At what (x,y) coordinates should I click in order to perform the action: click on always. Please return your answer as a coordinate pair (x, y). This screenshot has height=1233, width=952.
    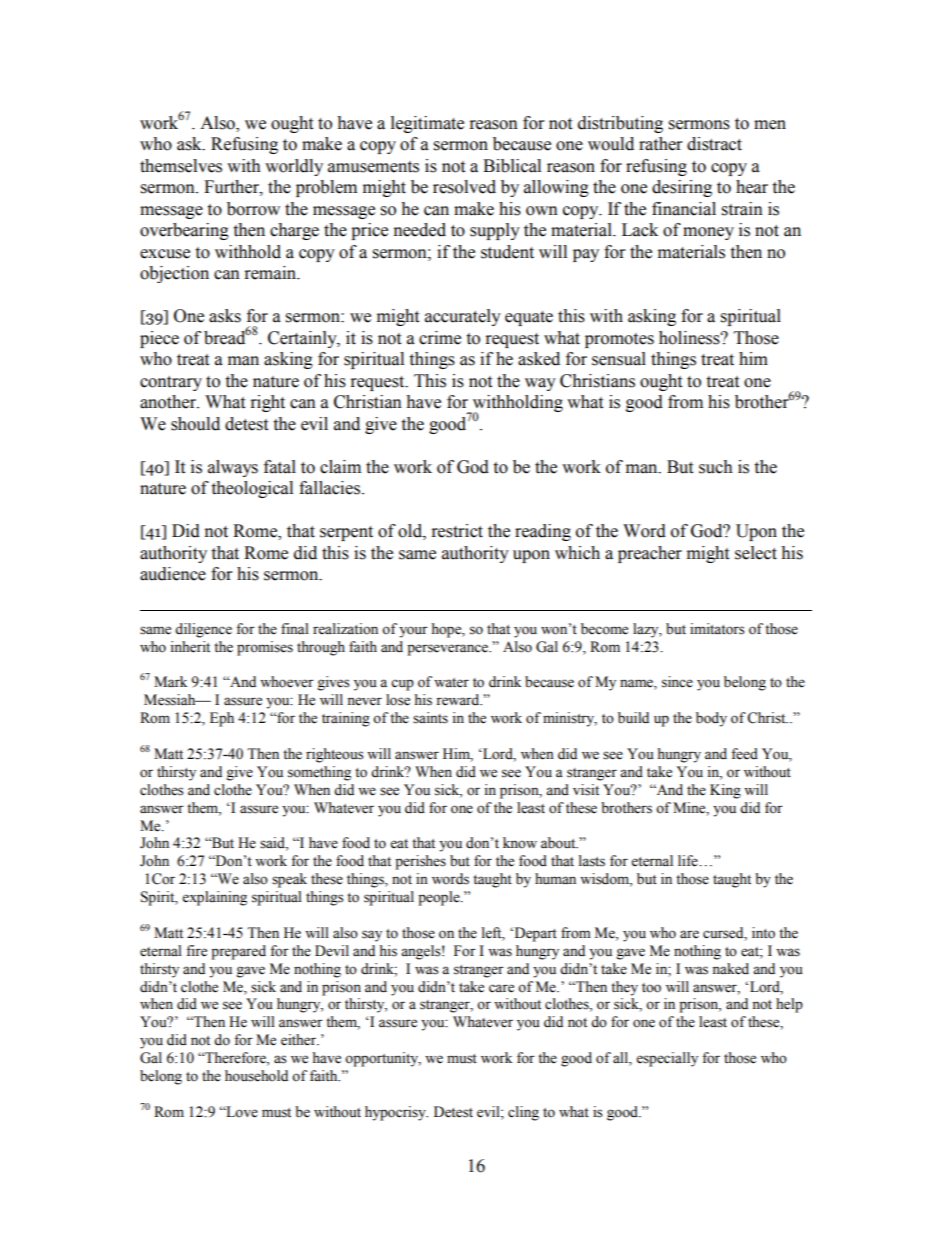
    Looking at the image, I should click on (233, 468).
